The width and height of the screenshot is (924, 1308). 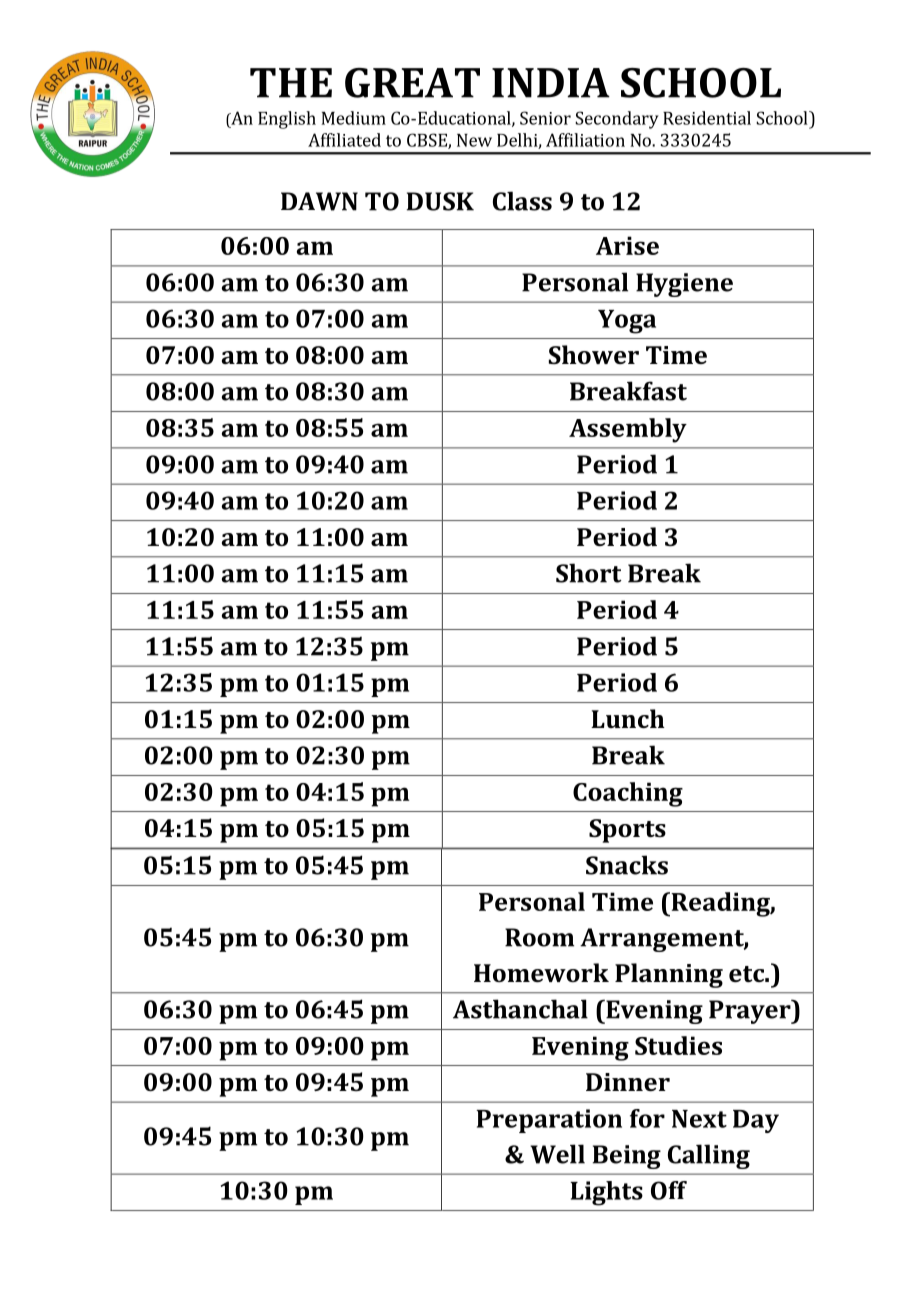 What do you see at coordinates (545, 118) in the screenshot?
I see `Senior` at bounding box center [545, 118].
